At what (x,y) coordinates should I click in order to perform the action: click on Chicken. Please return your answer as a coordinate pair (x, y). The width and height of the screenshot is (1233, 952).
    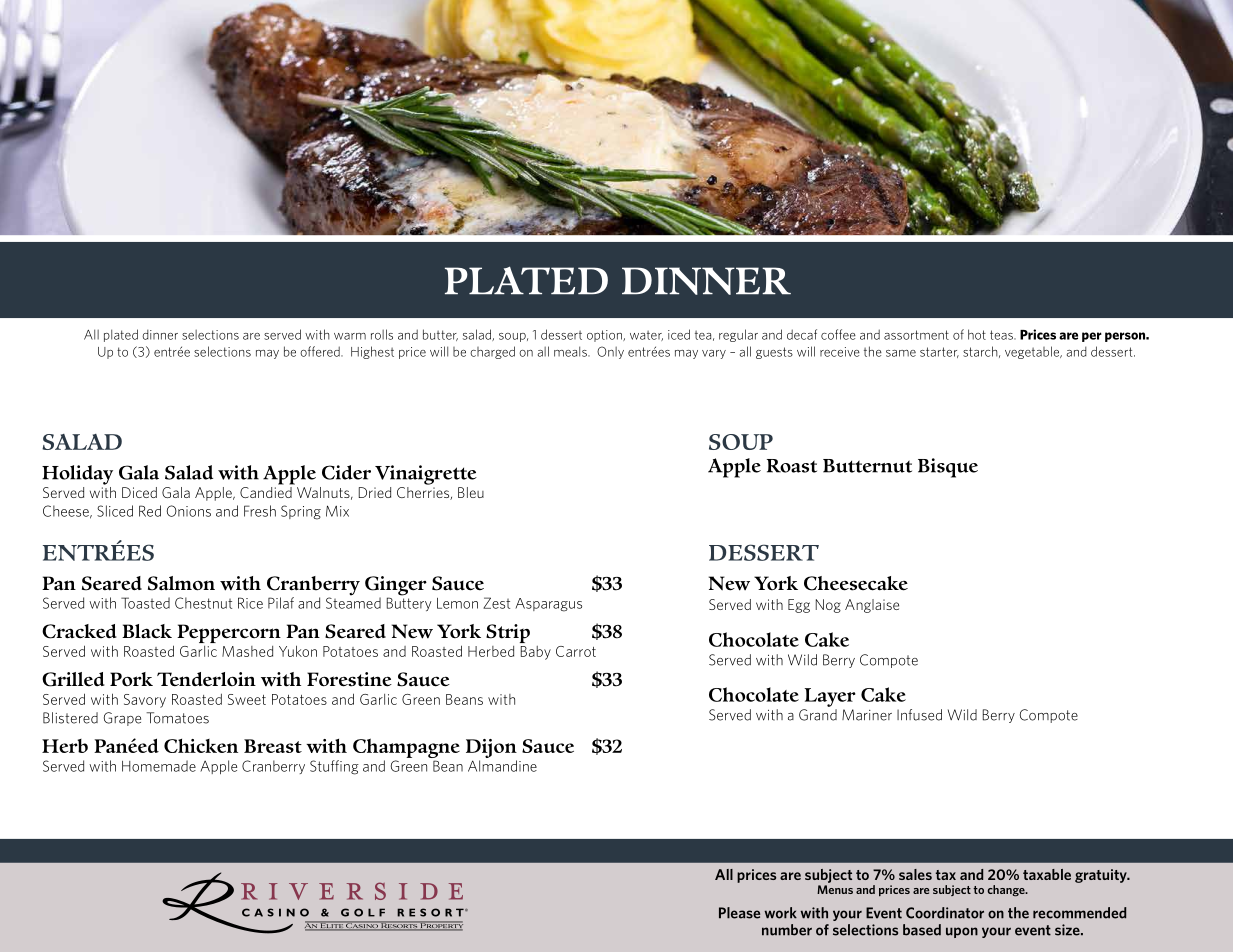
    Looking at the image, I should click on (201, 746).
